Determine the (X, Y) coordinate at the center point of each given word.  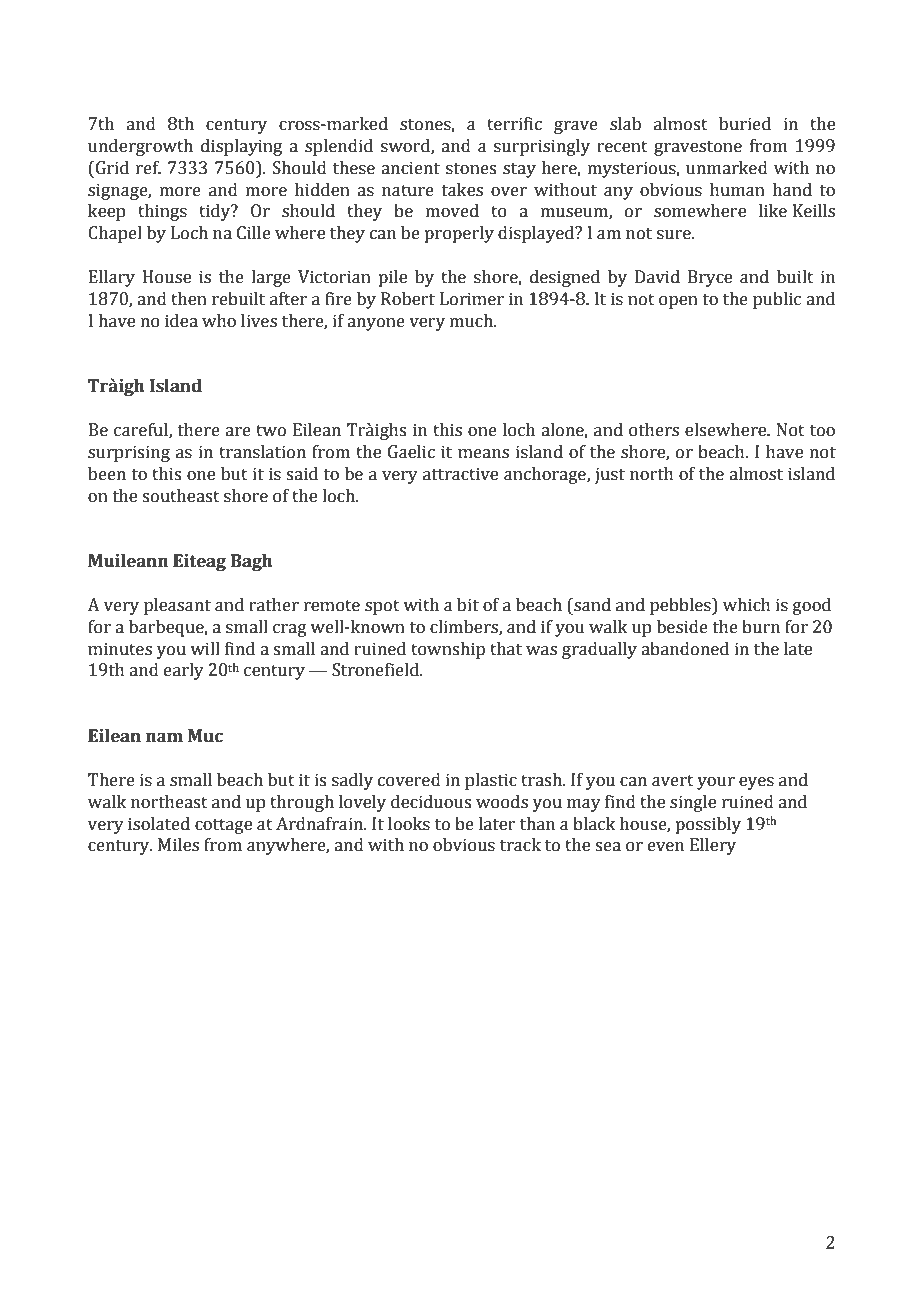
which (747, 605)
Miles (178, 845)
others (654, 430)
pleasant (177, 606)
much (472, 321)
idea (181, 321)
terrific (514, 124)
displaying (241, 147)
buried (745, 124)
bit (468, 605)
